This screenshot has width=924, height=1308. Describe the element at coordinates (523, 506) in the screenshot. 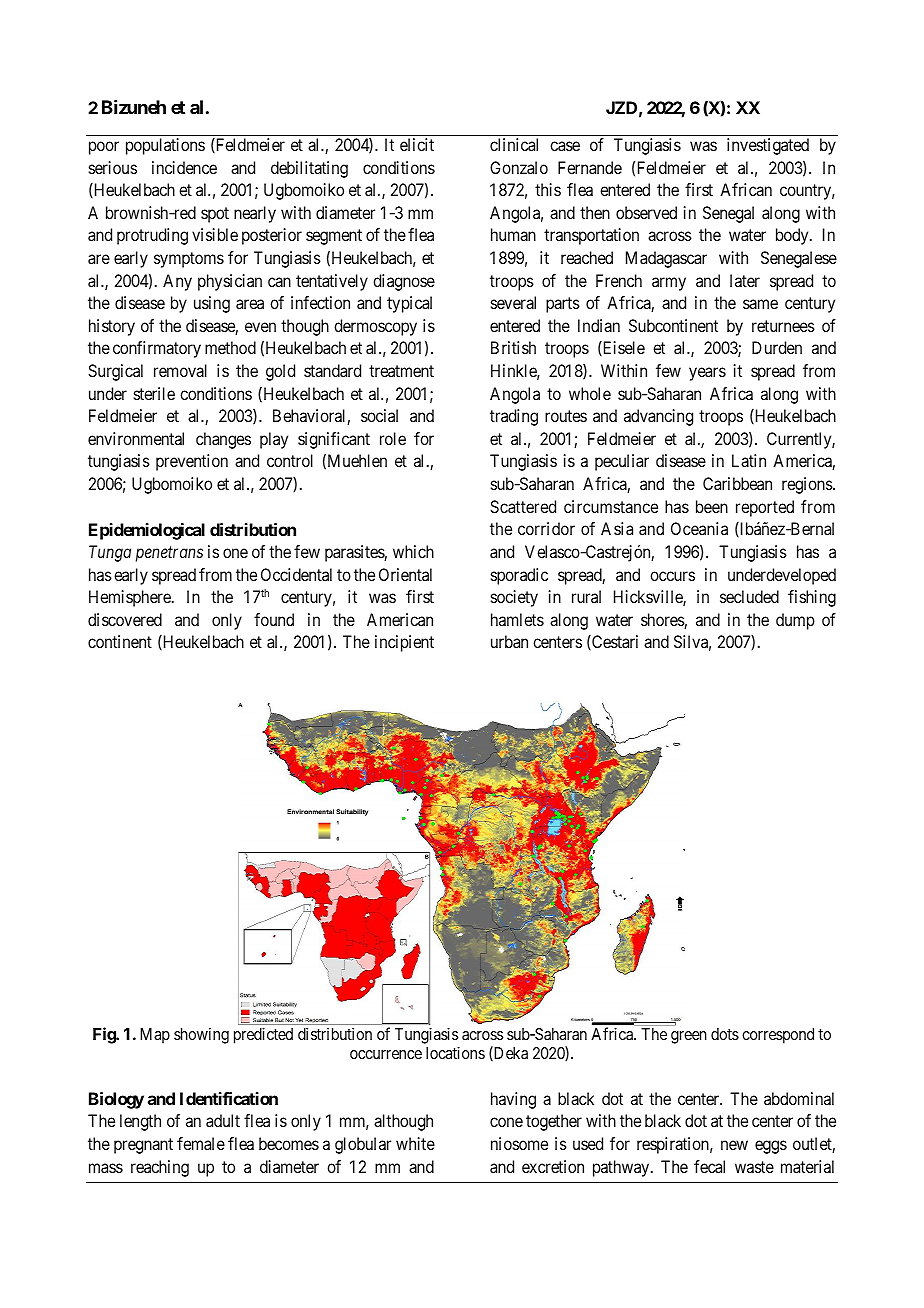

I see `Scattered` at that location.
